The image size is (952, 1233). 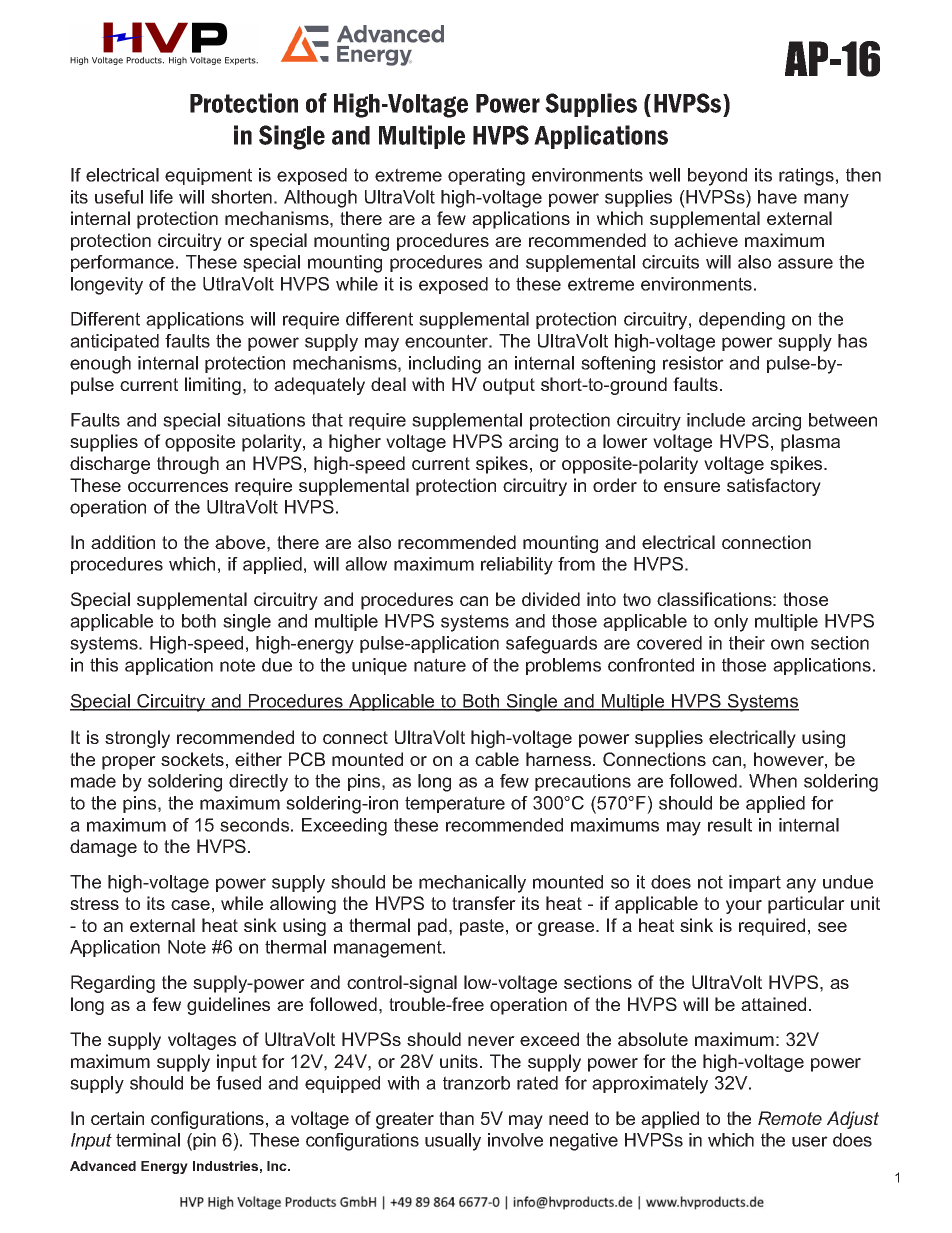 What do you see at coordinates (777, 197) in the screenshot?
I see `have` at bounding box center [777, 197].
